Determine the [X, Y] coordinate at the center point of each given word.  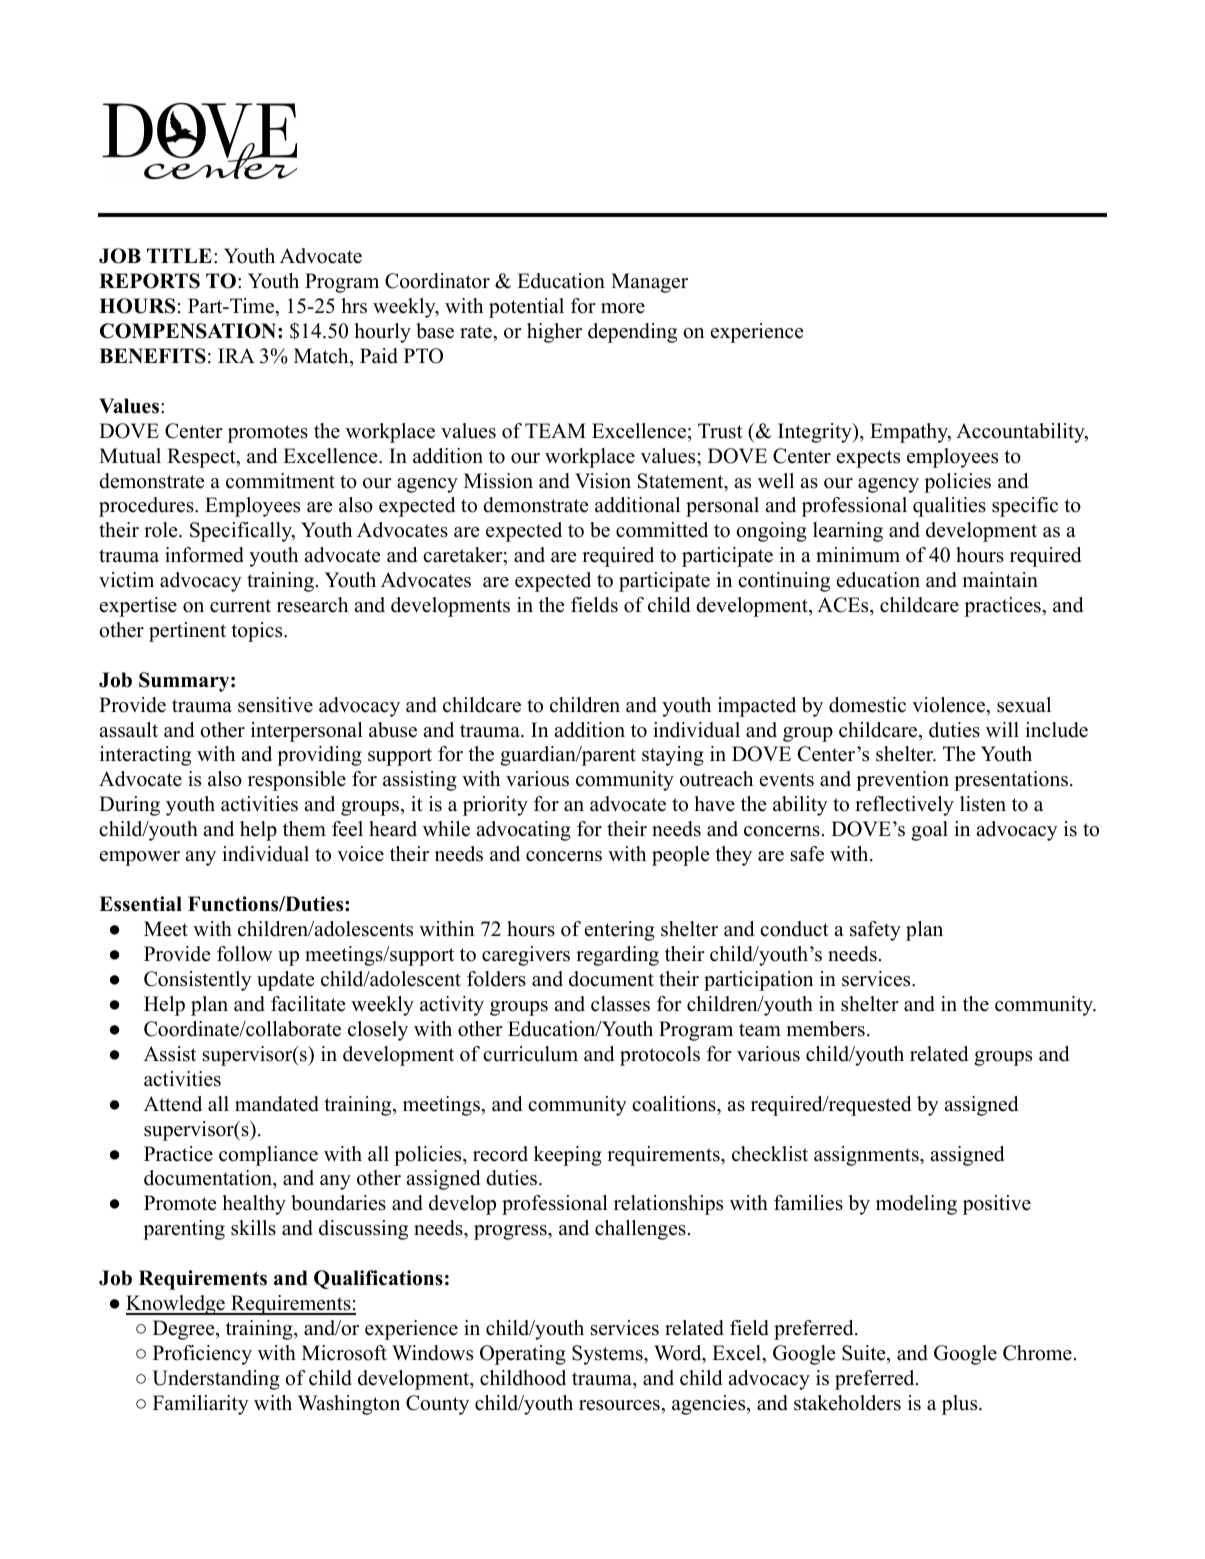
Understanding [216, 1380]
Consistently [198, 981]
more [623, 308]
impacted [757, 707]
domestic [867, 705]
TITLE [179, 255]
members [825, 1029]
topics [258, 632]
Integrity [816, 433]
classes [620, 1004]
